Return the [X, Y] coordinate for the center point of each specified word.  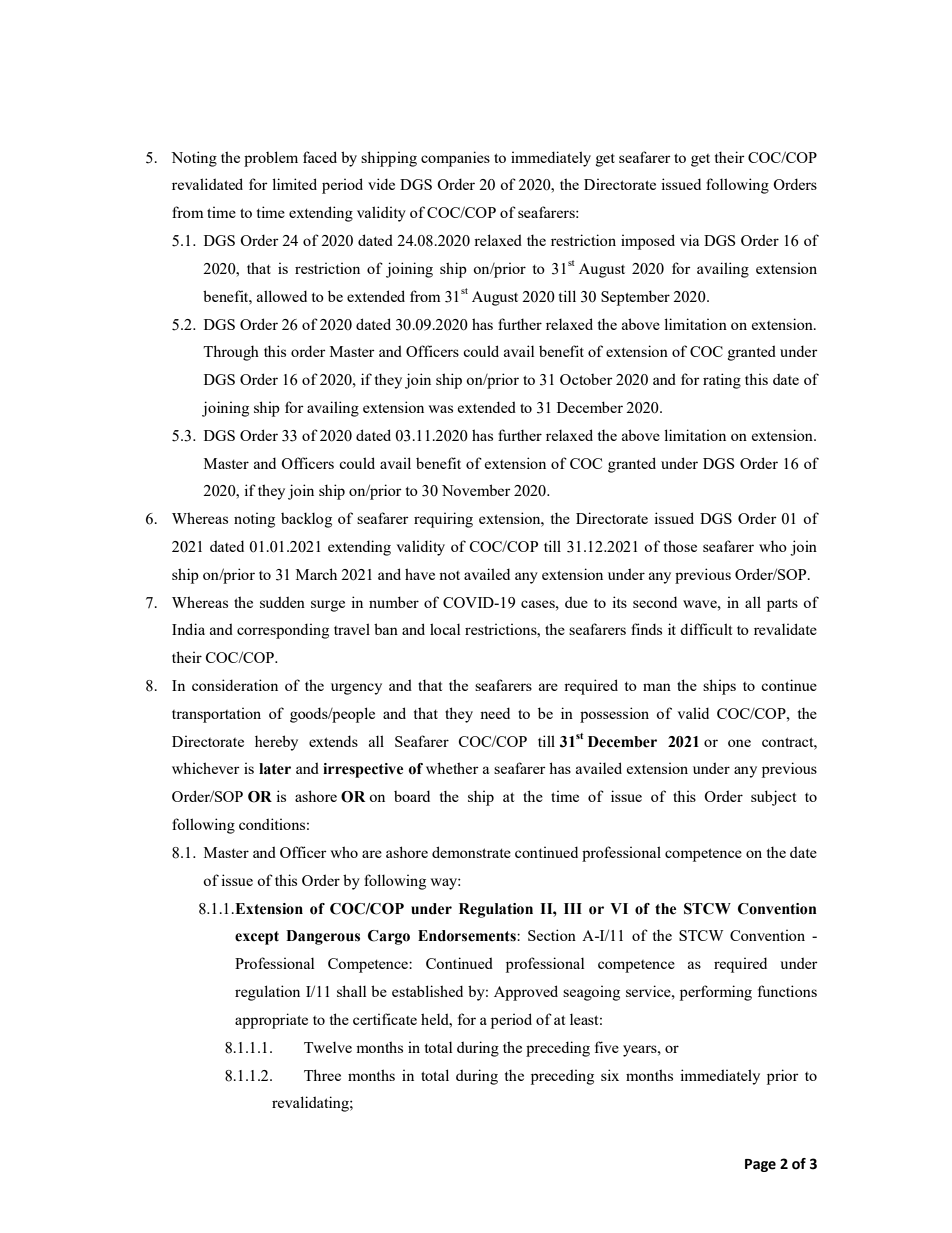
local [445, 629]
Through [231, 353]
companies [455, 159]
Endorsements [468, 936]
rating [722, 381]
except [257, 938]
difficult [706, 629]
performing [716, 993]
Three [322, 1075]
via [689, 240]
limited [294, 184]
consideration [235, 685]
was [440, 409]
